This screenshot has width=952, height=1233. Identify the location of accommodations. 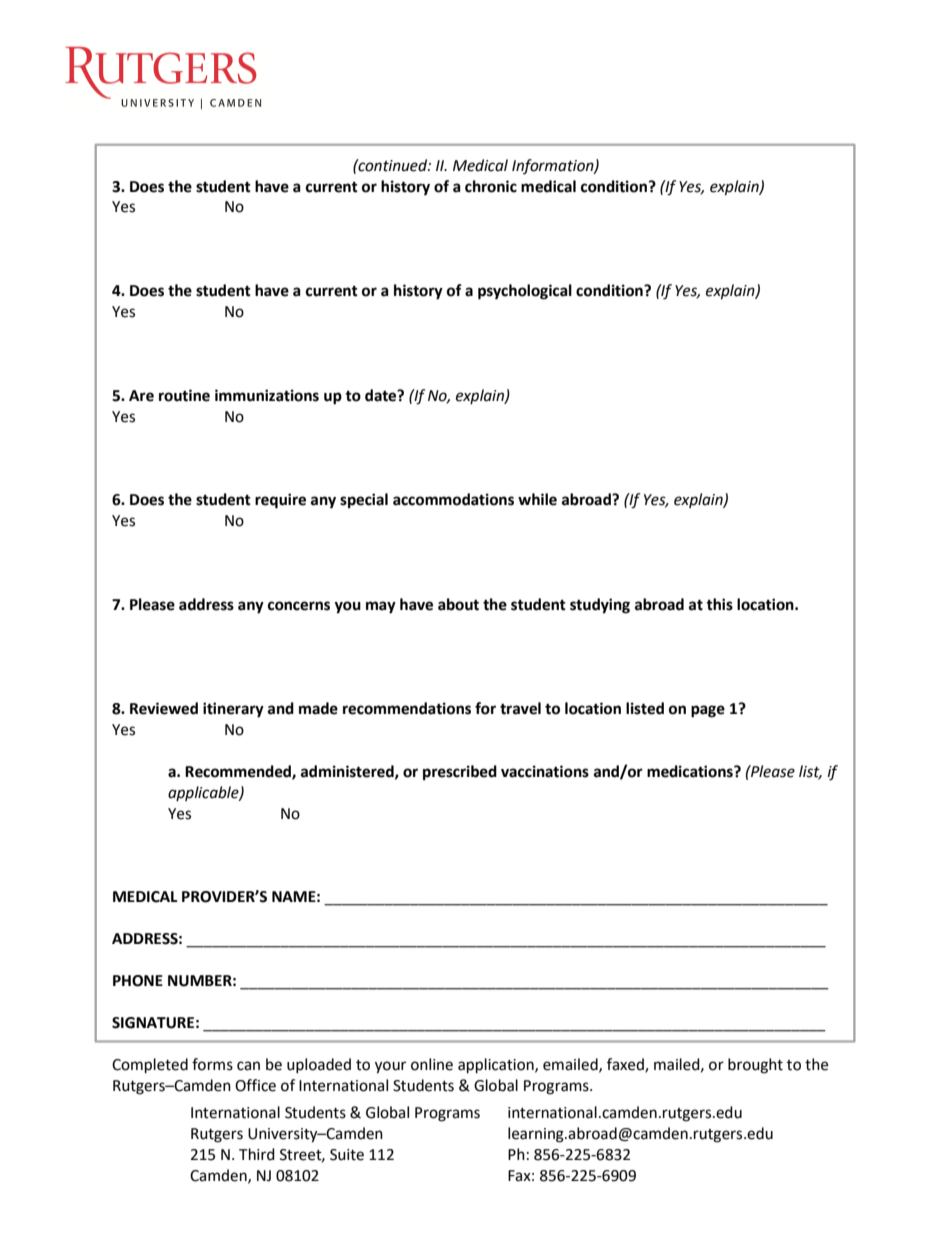
(453, 499).
